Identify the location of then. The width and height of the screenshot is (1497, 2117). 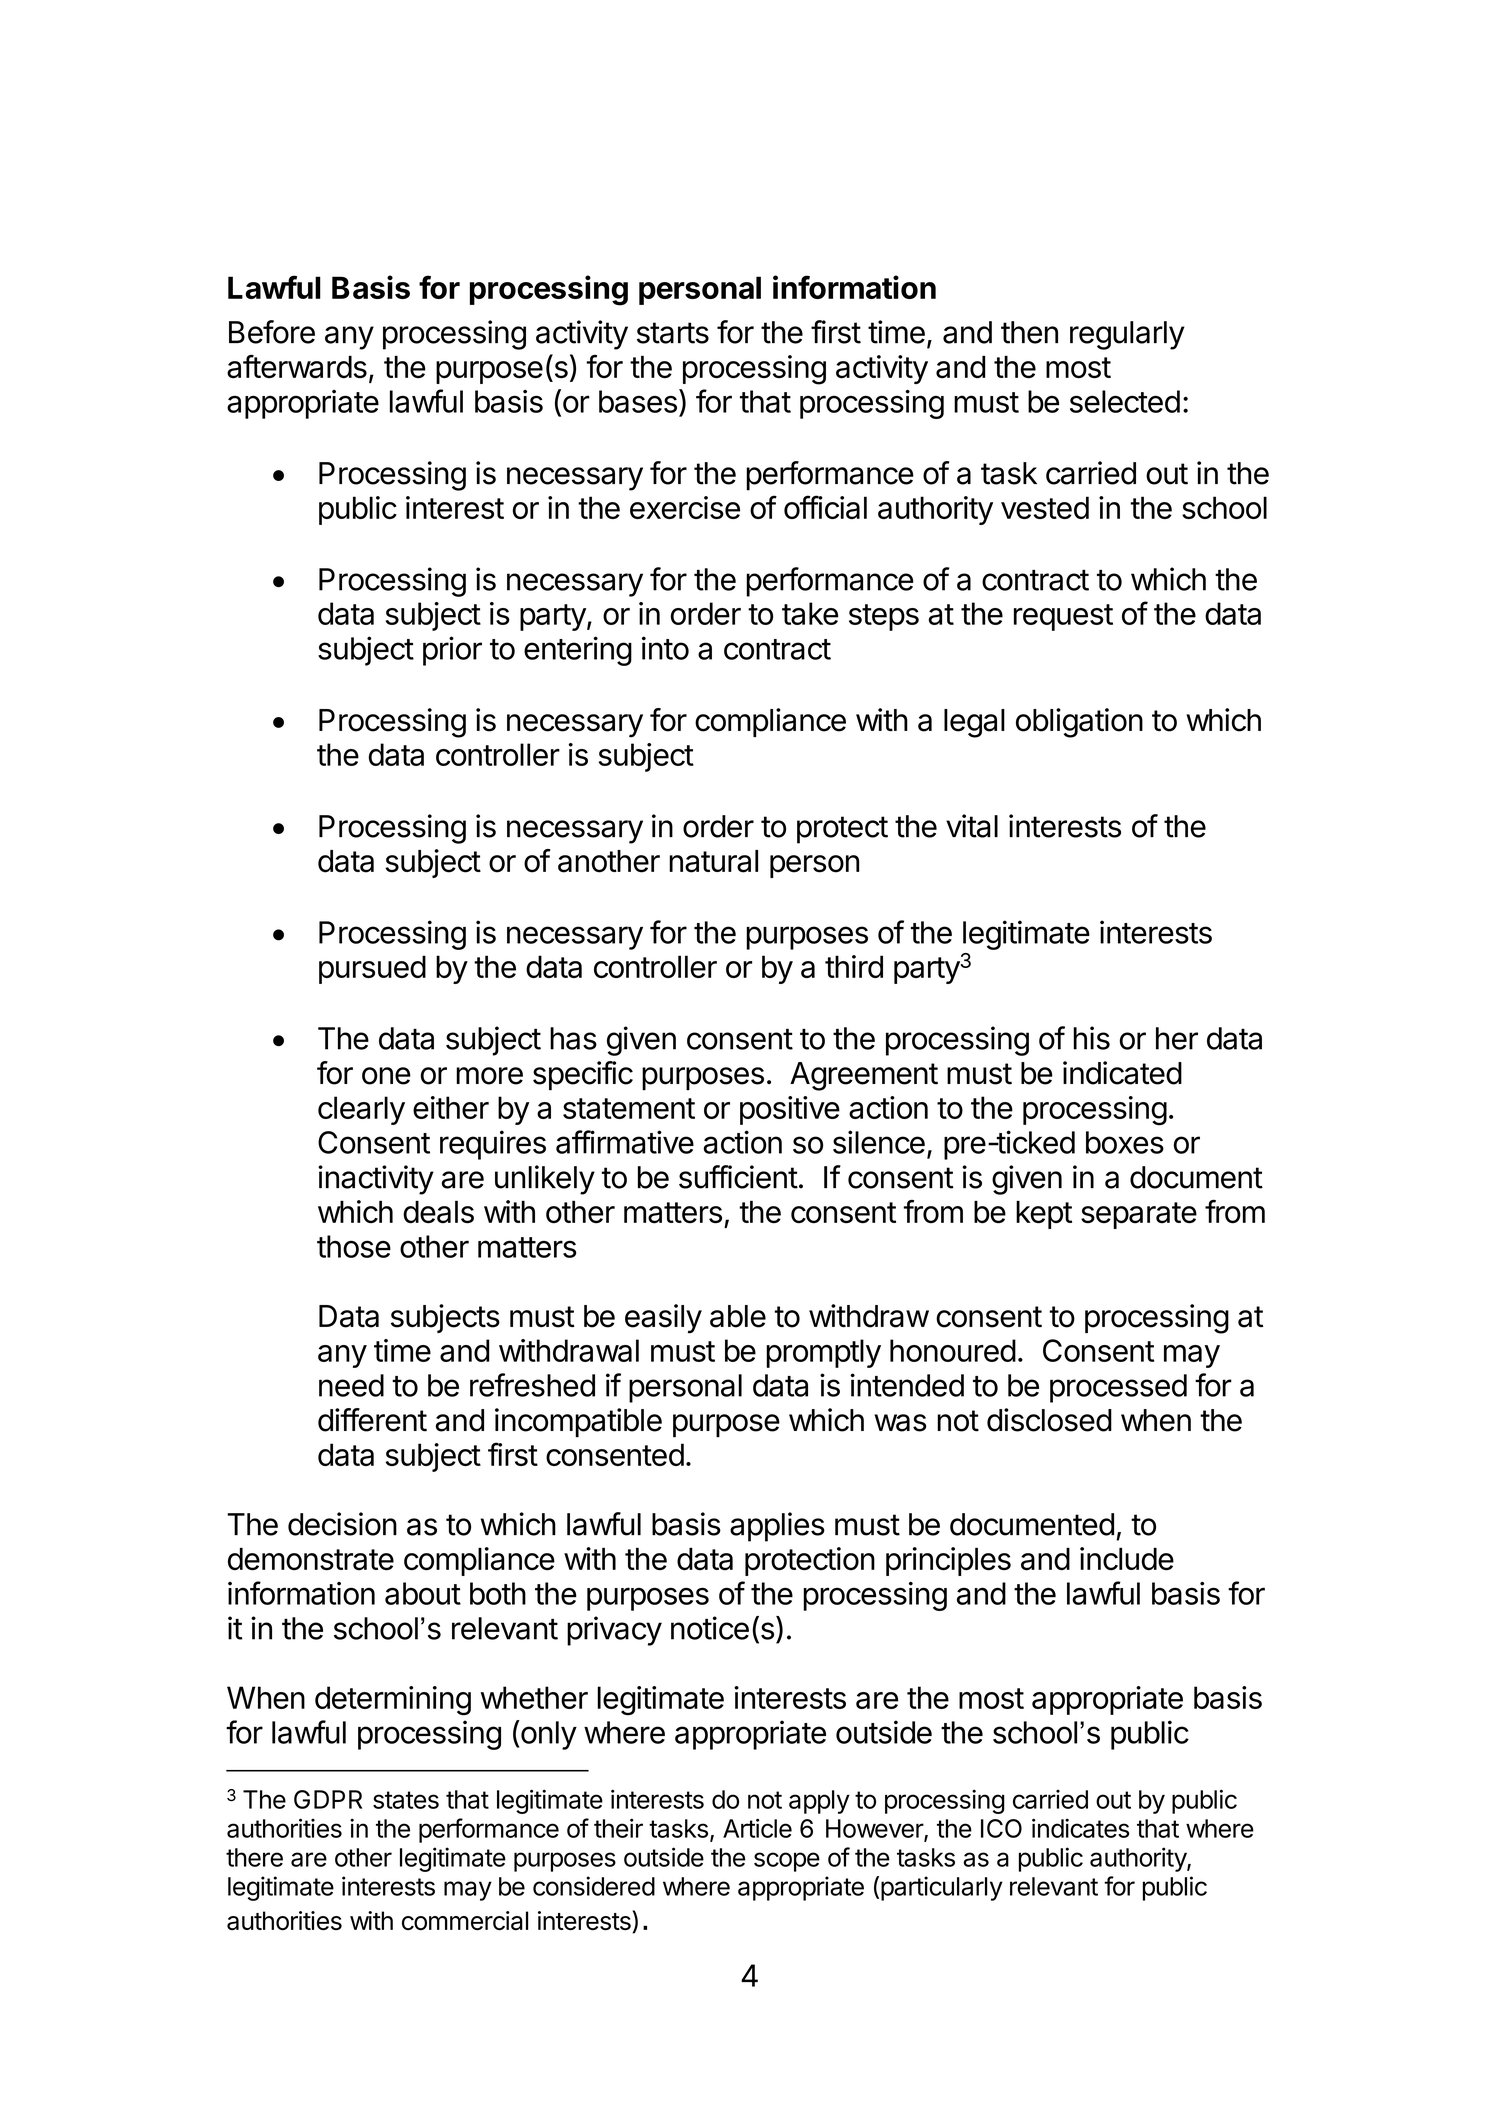
(1029, 332).
